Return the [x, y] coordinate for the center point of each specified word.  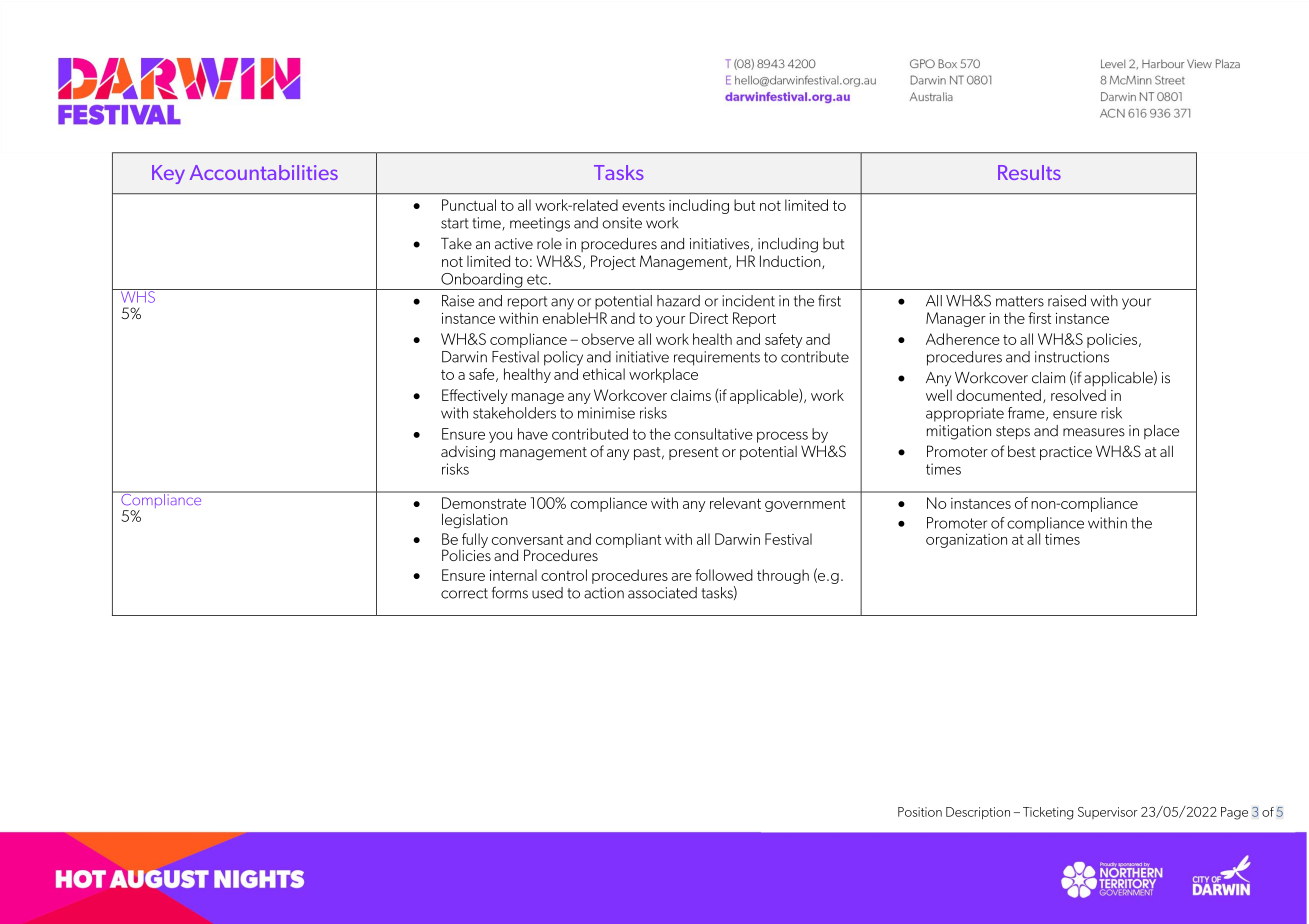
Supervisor [1108, 813]
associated [662, 593]
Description [978, 813]
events [643, 206]
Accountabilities [264, 172]
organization [966, 540]
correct [464, 593]
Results [1029, 172]
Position [920, 812]
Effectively [475, 396]
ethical [604, 374]
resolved [1078, 395]
